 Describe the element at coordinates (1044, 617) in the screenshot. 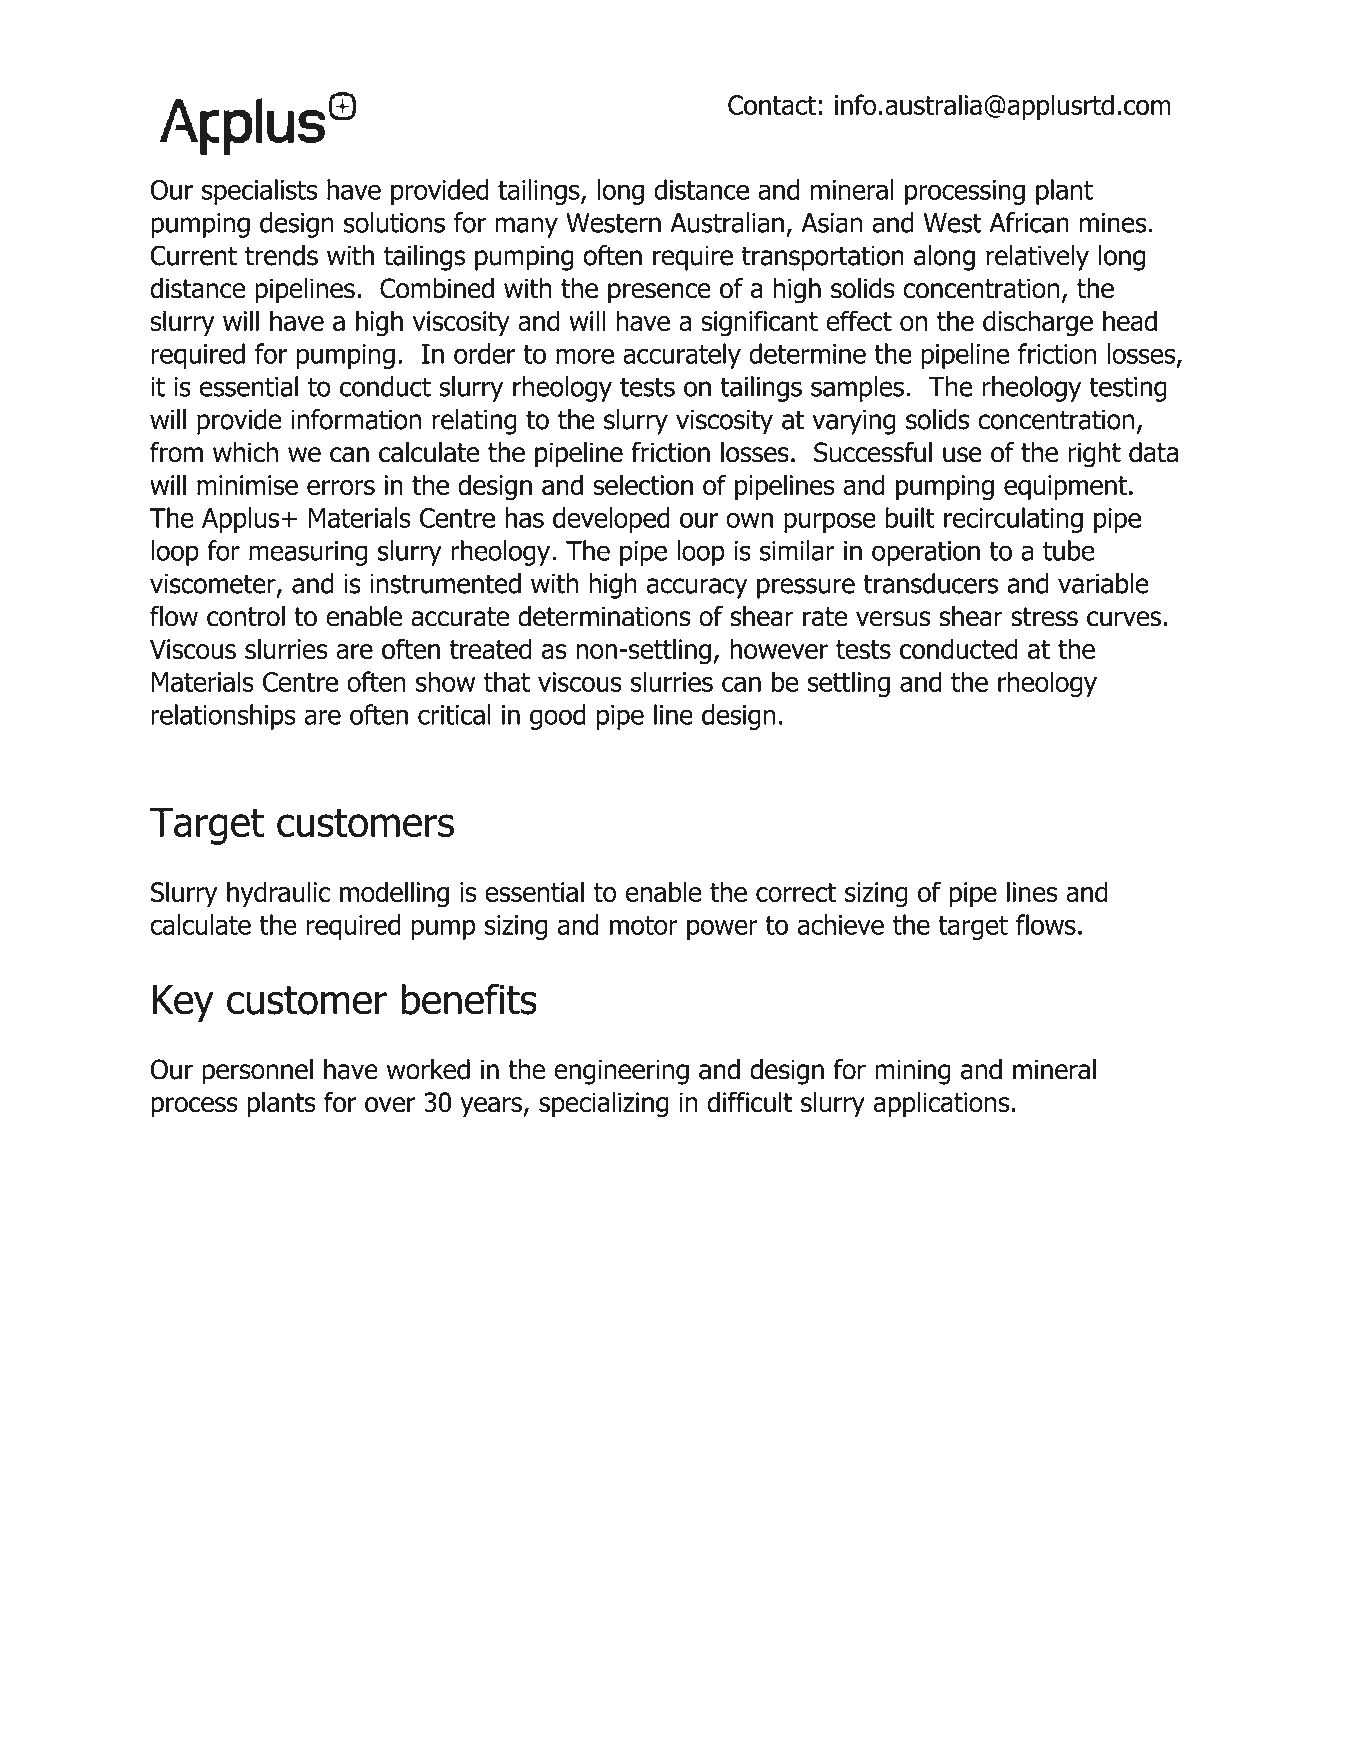

I see `stress` at that location.
